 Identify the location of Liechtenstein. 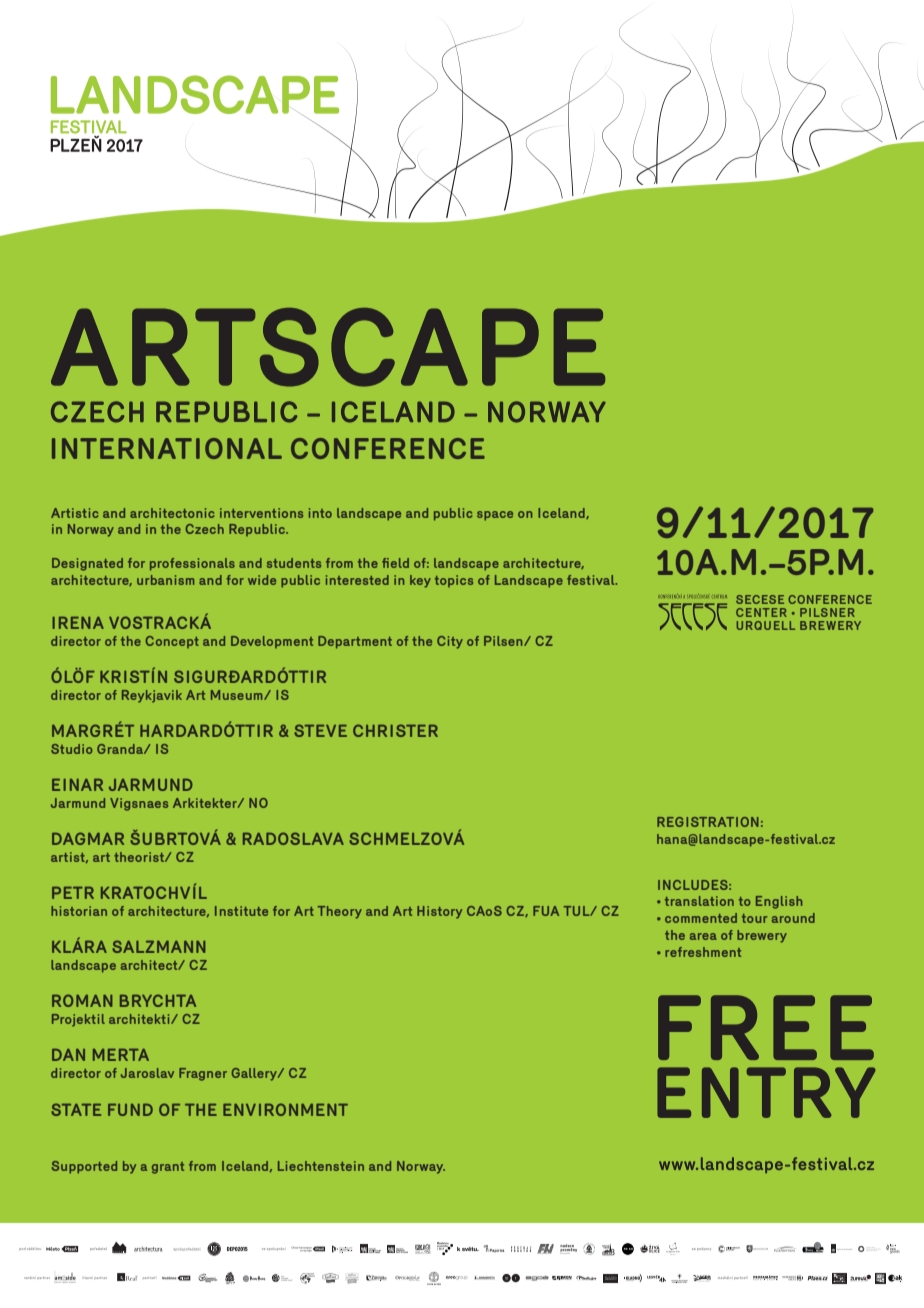
(321, 1166).
